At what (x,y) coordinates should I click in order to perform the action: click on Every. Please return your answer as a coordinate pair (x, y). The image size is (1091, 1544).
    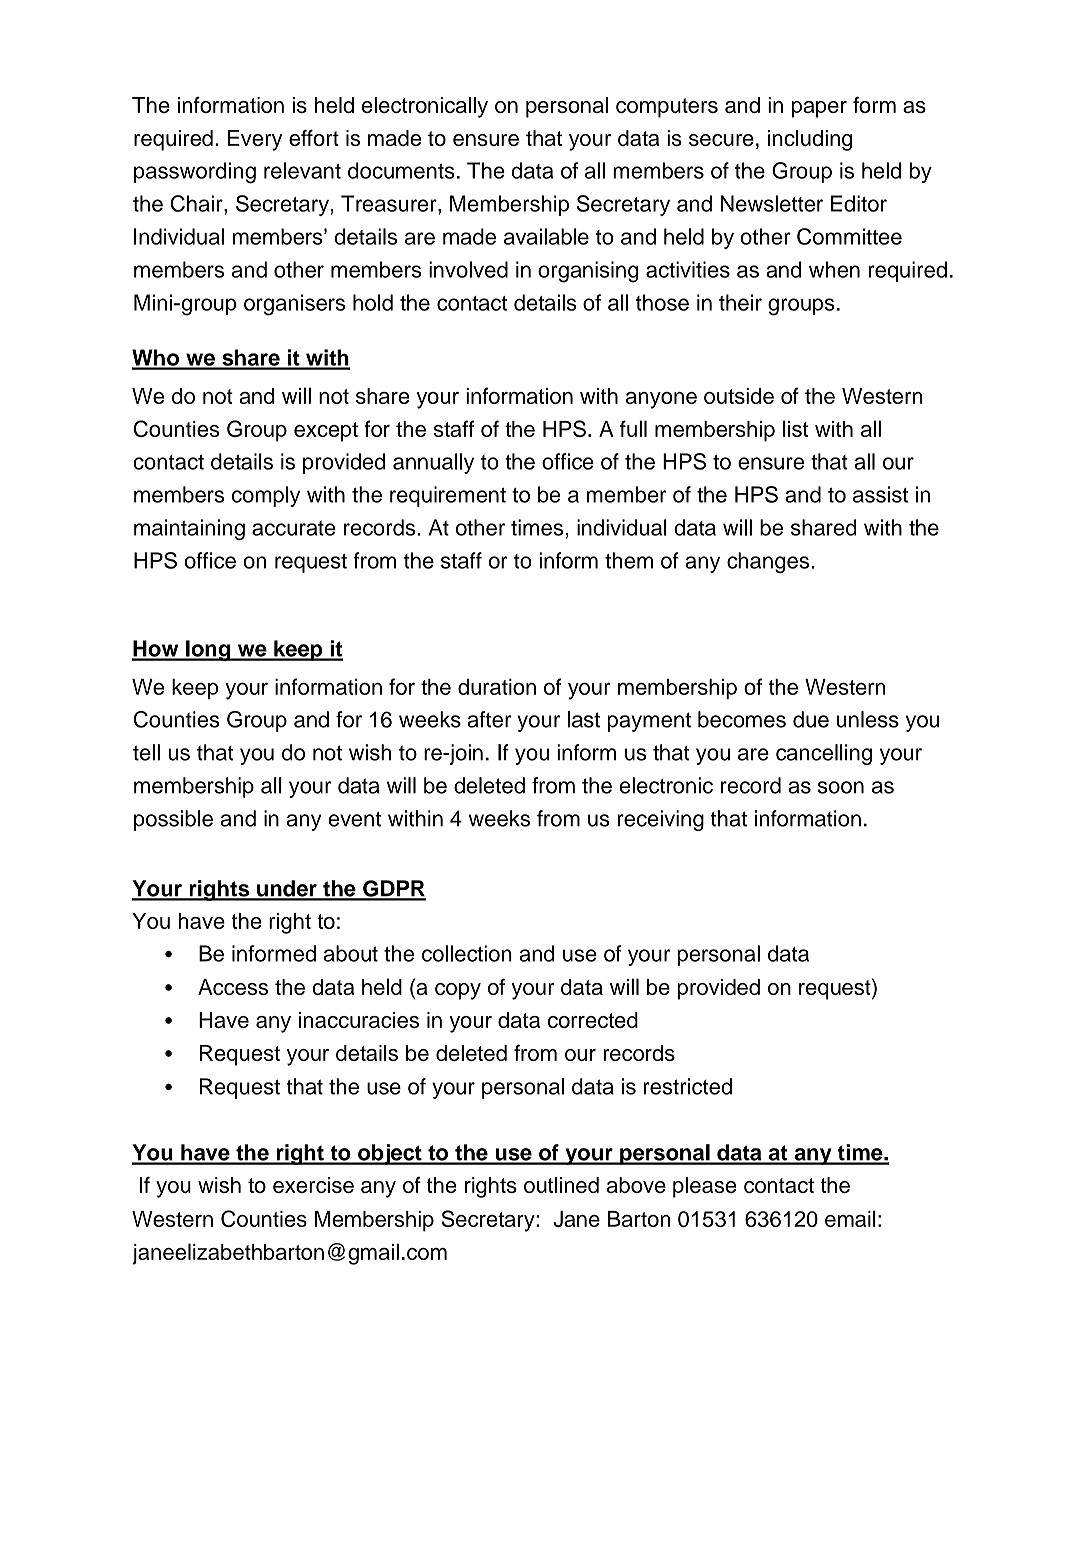
    Looking at the image, I should click on (255, 140).
